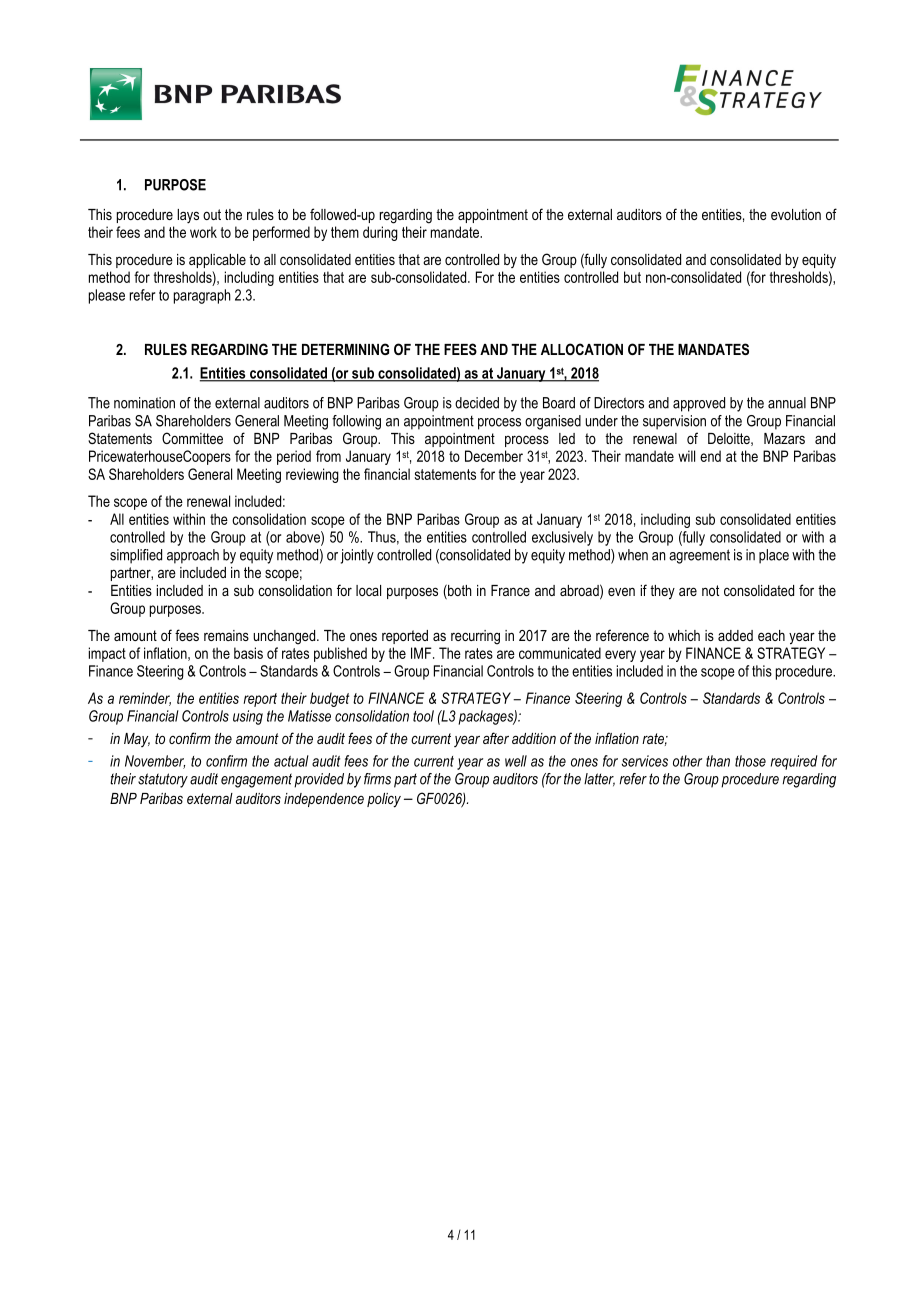 Image resolution: width=924 pixels, height=1308 pixels. I want to click on approved, so click(699, 404).
